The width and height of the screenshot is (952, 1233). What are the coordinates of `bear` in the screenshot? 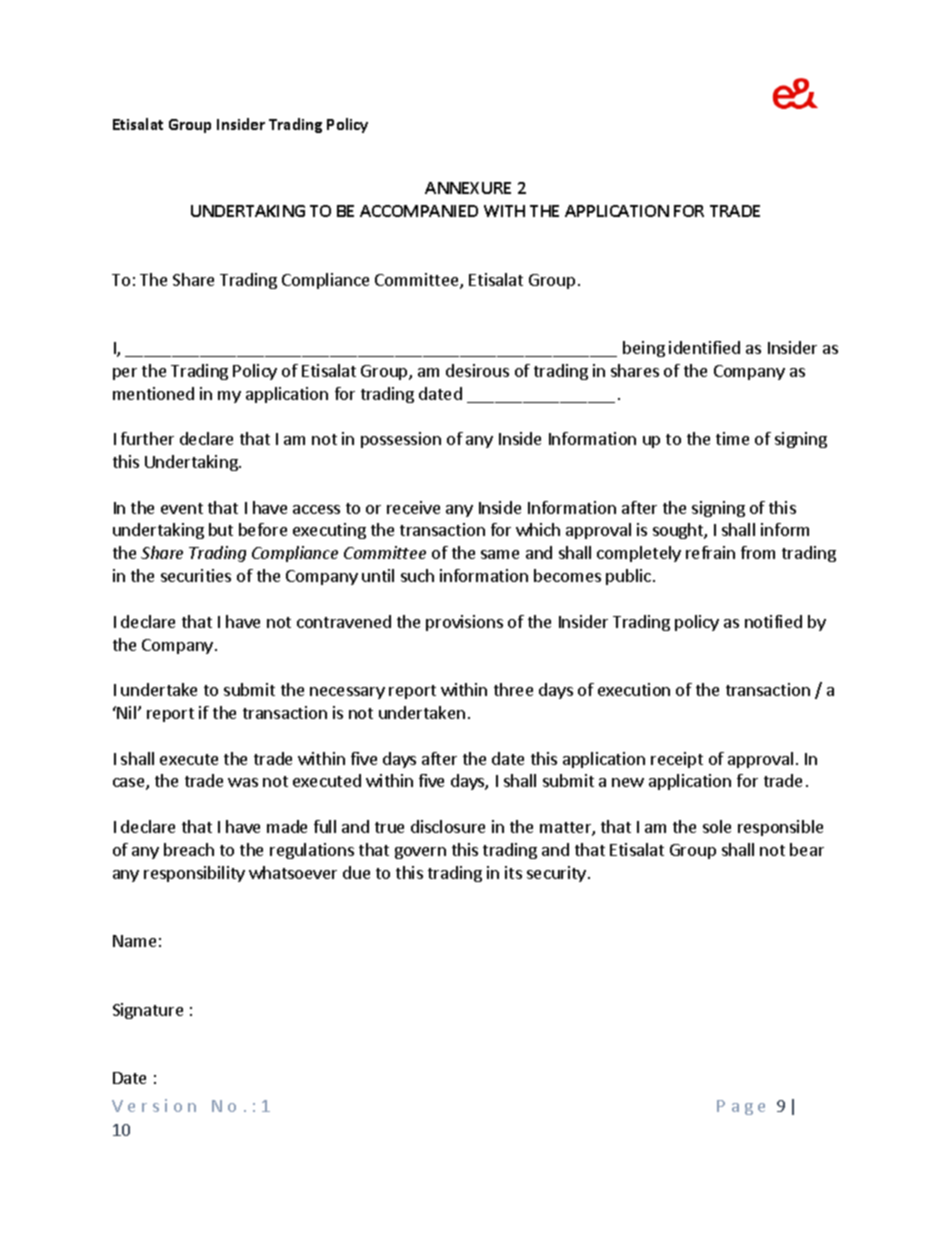 It's located at (807, 849).
